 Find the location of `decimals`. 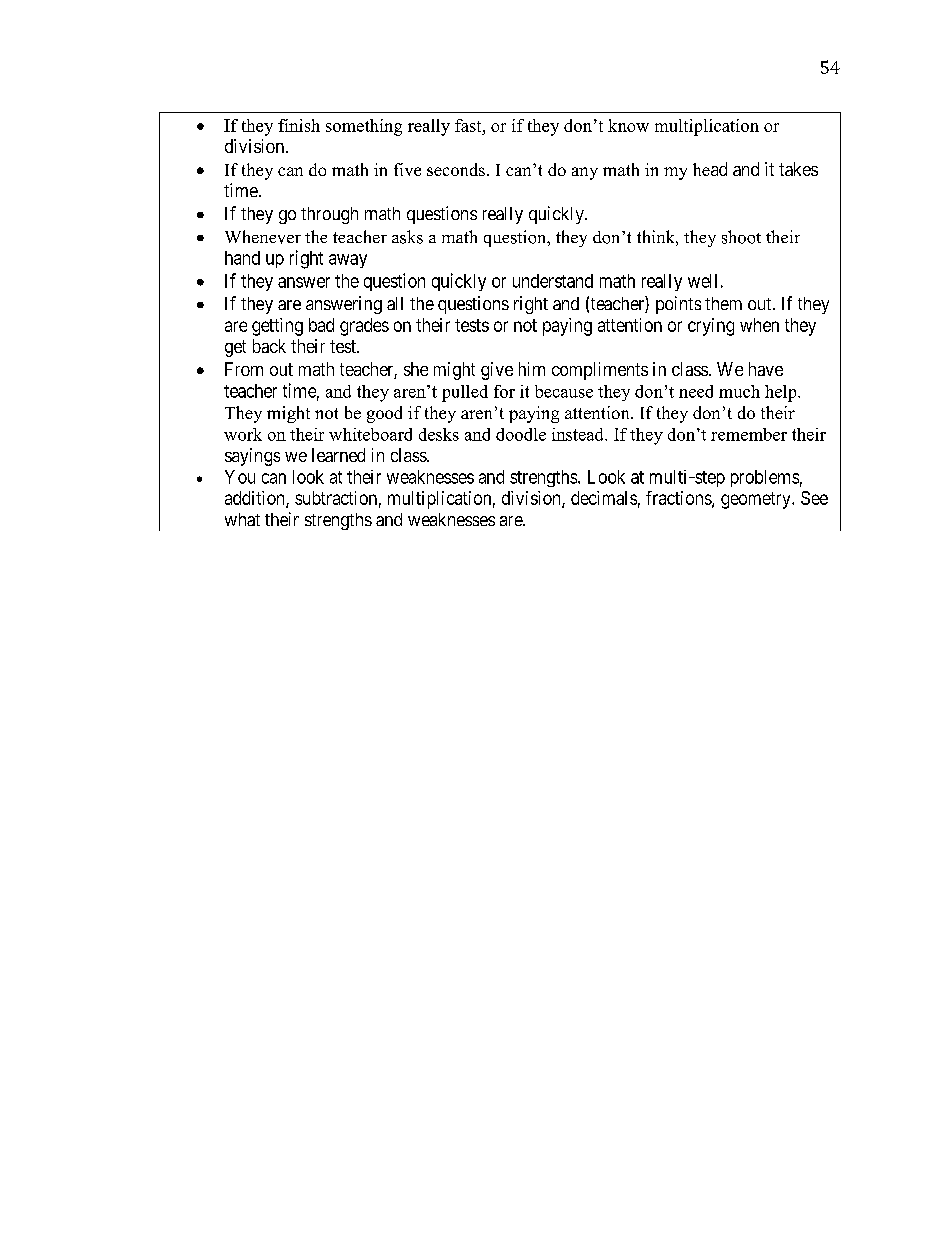

decimals is located at coordinates (604, 498).
